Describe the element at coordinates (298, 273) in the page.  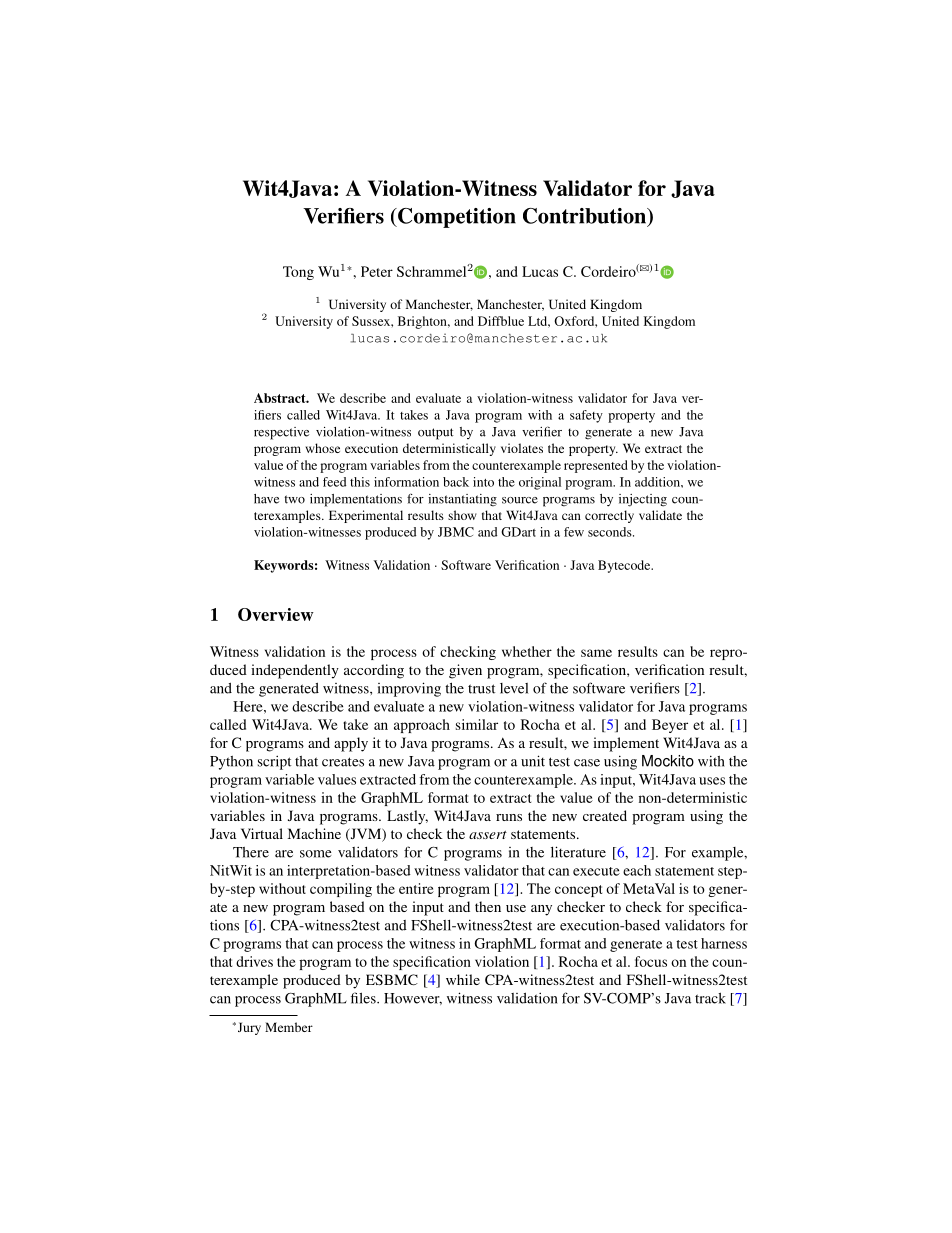
I see `Tong` at that location.
